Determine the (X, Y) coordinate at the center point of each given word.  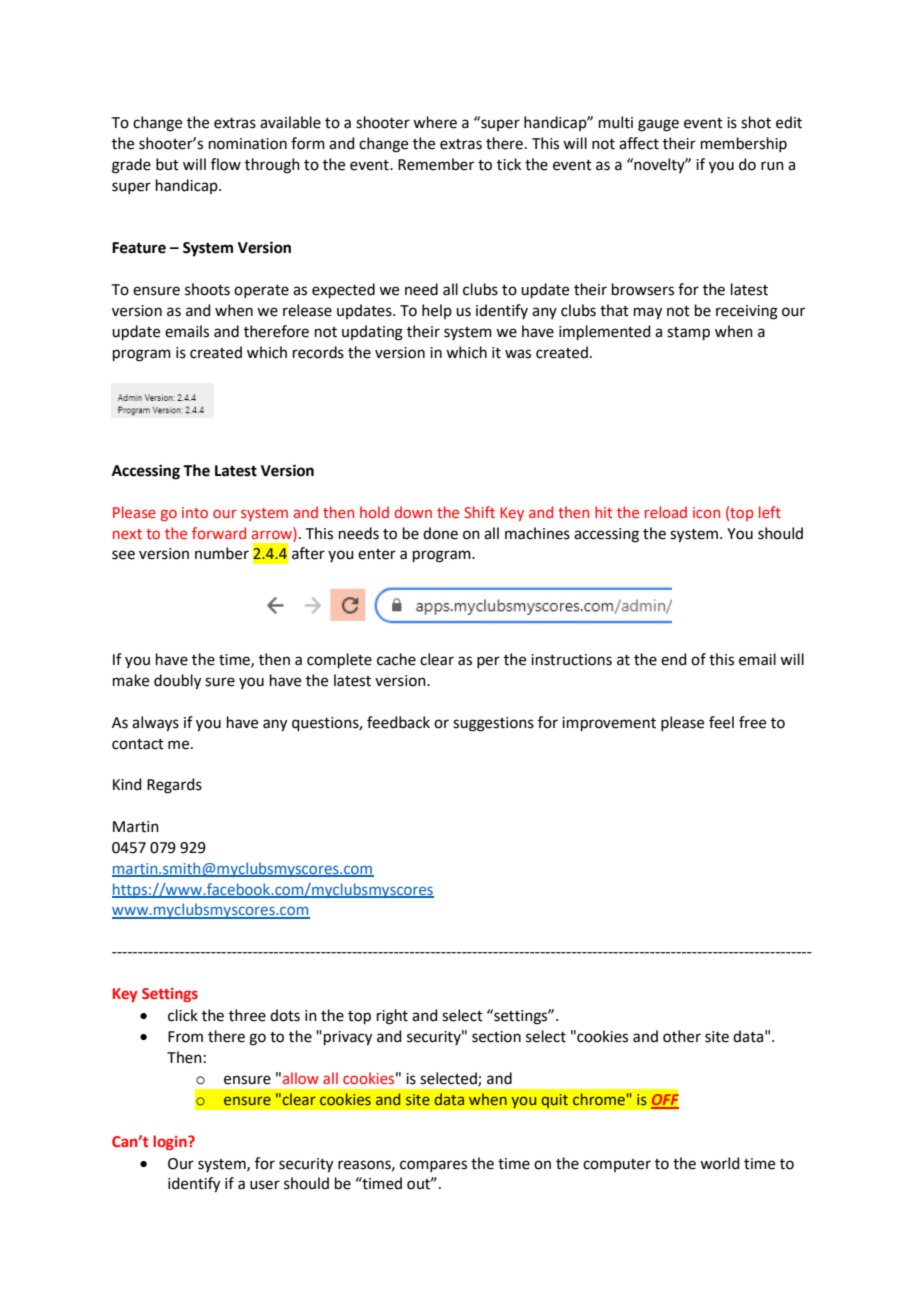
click (183, 1015)
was (518, 354)
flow (226, 164)
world (720, 1163)
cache (396, 659)
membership (744, 144)
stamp (688, 333)
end (674, 659)
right (392, 1017)
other (682, 1036)
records (318, 352)
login (171, 1142)
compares (433, 1166)
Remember (436, 164)
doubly (177, 682)
